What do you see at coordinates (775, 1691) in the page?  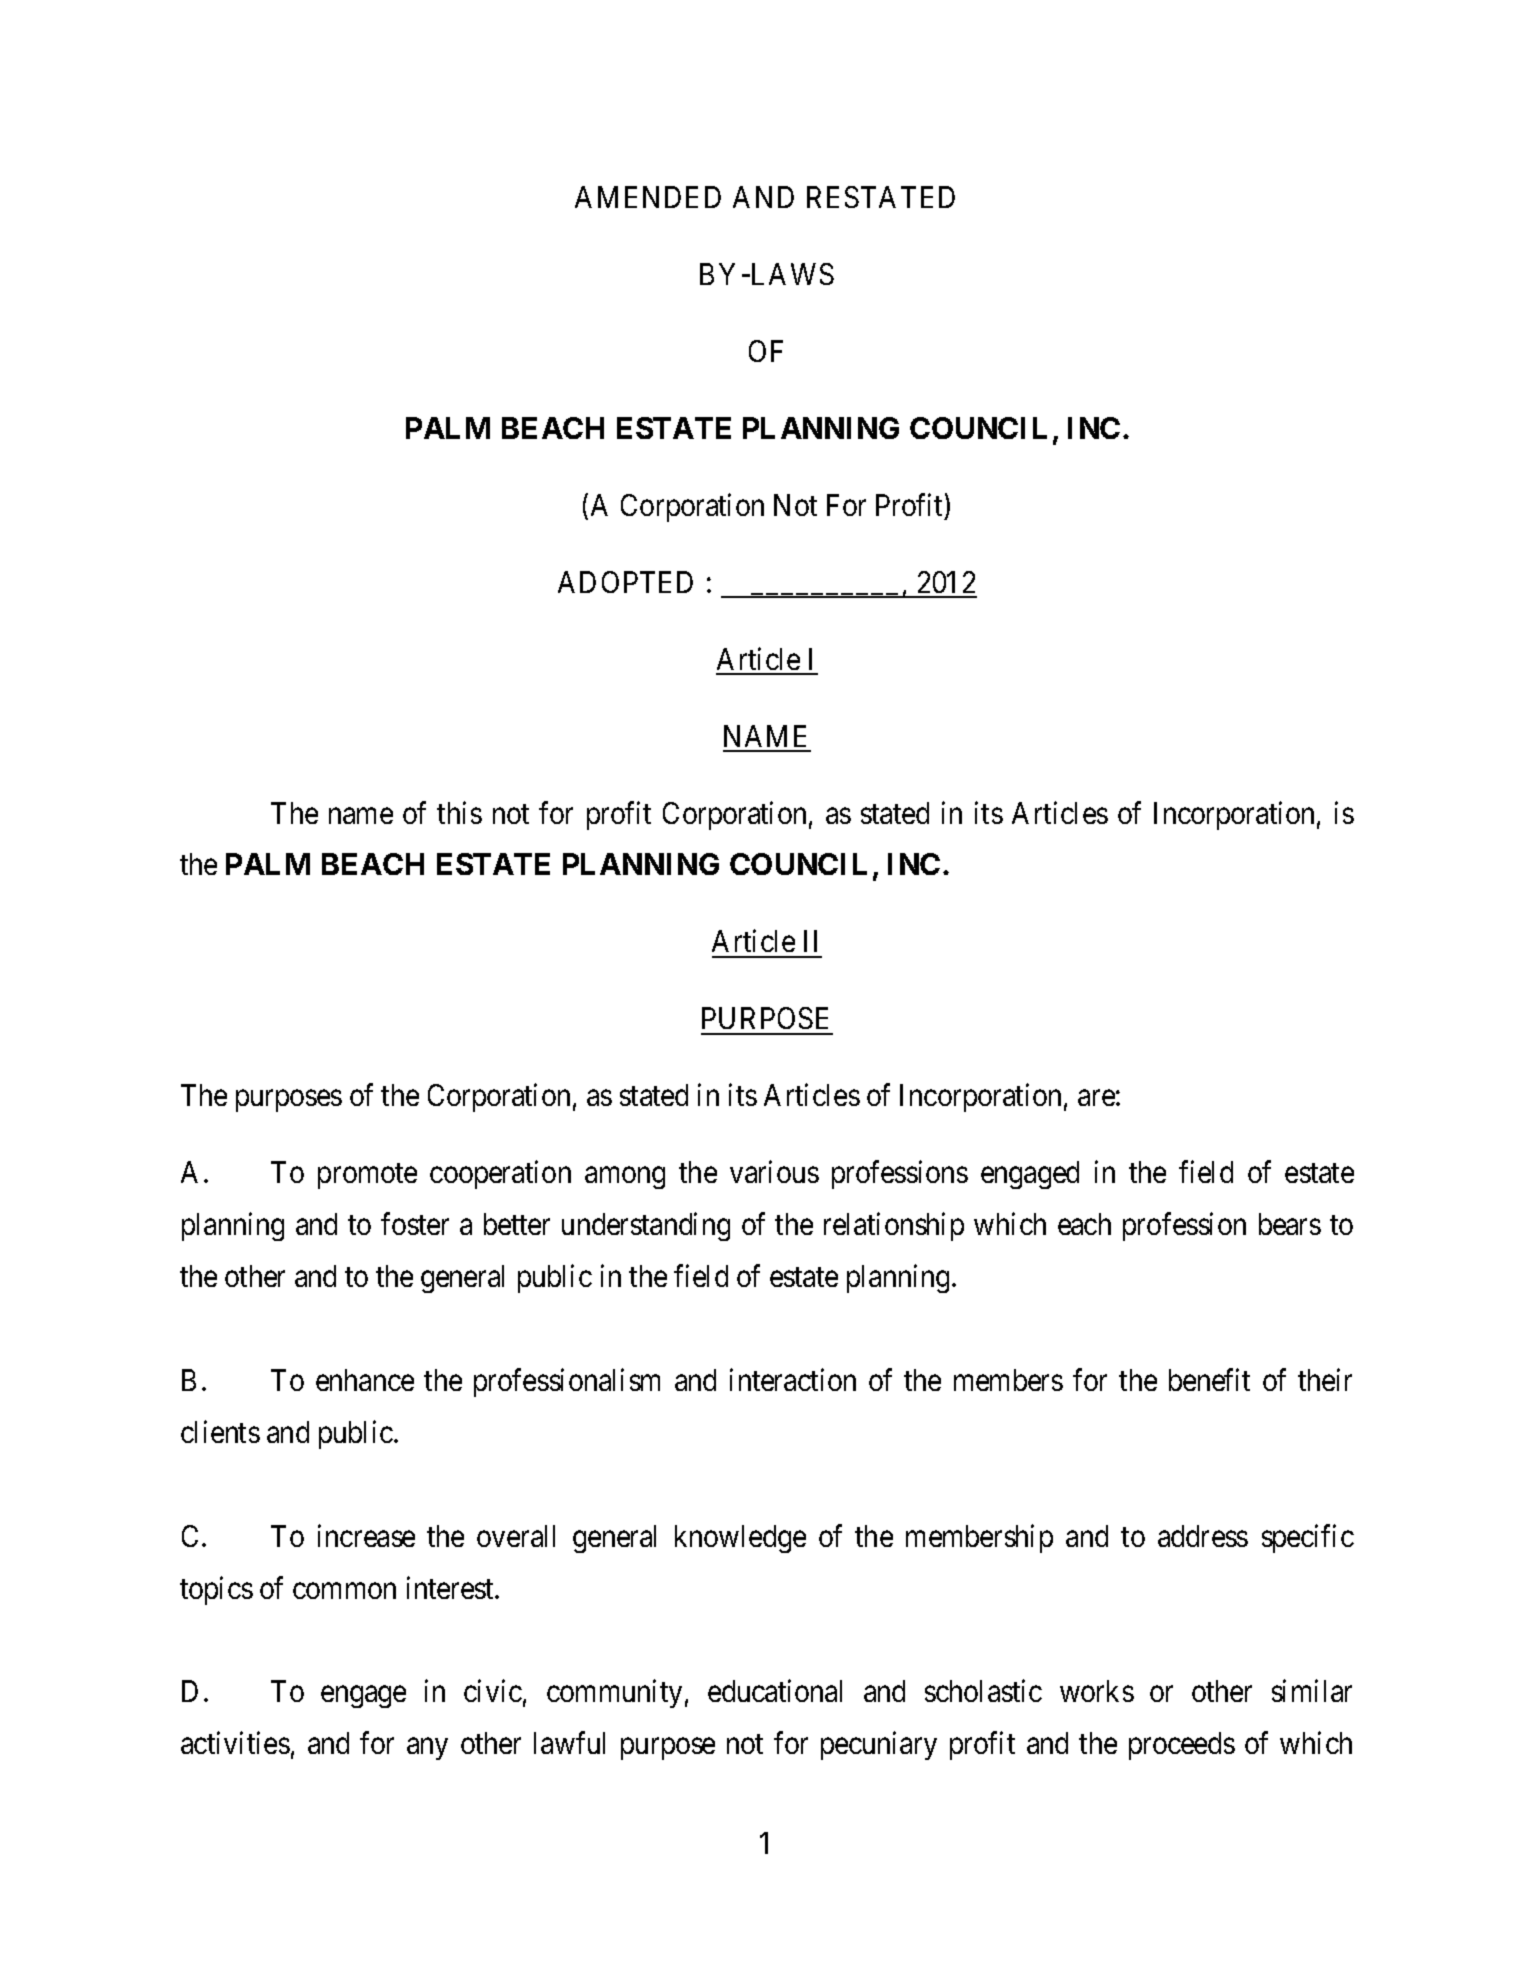 I see `educational` at bounding box center [775, 1691].
